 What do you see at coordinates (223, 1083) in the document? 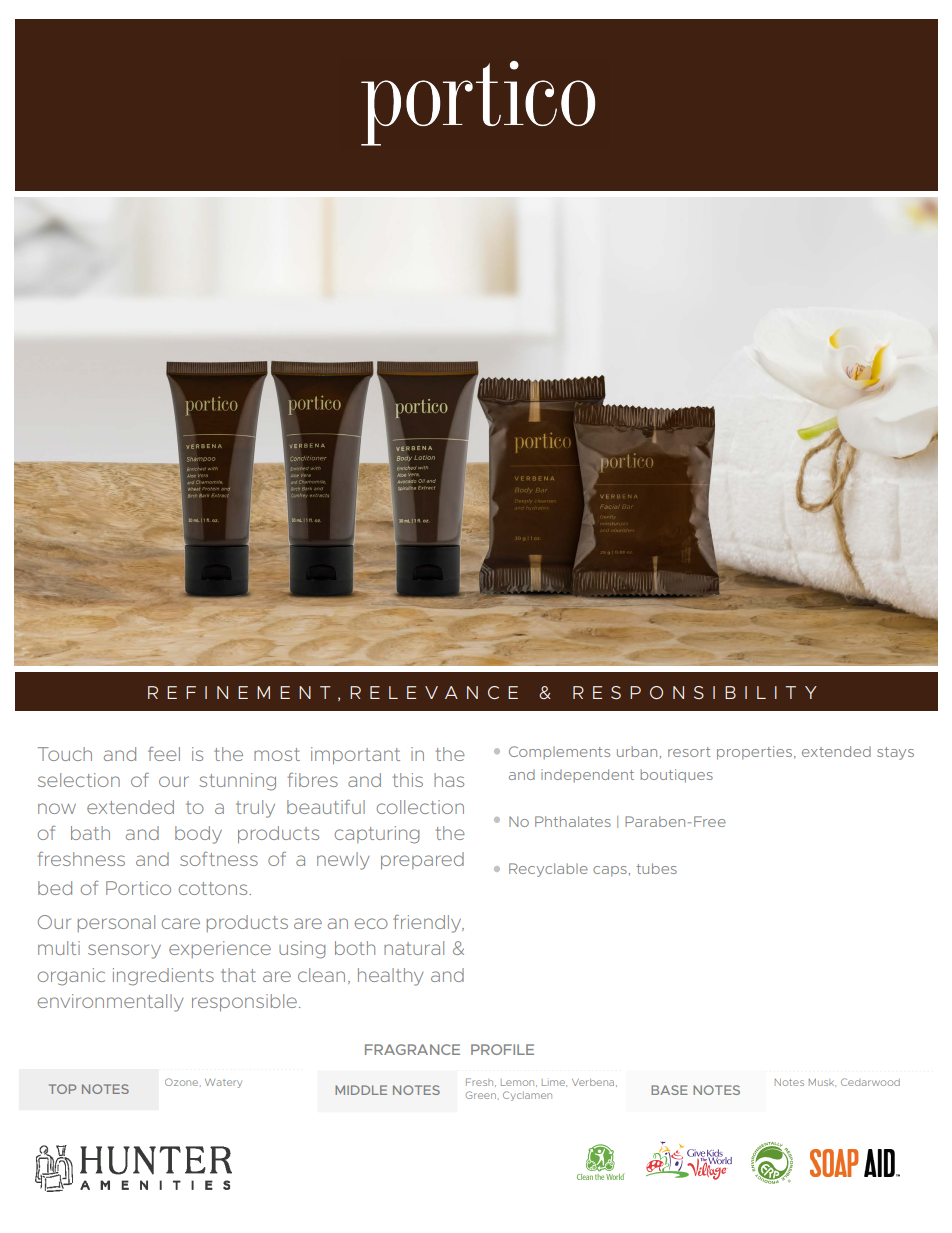
I see `Watery` at bounding box center [223, 1083].
